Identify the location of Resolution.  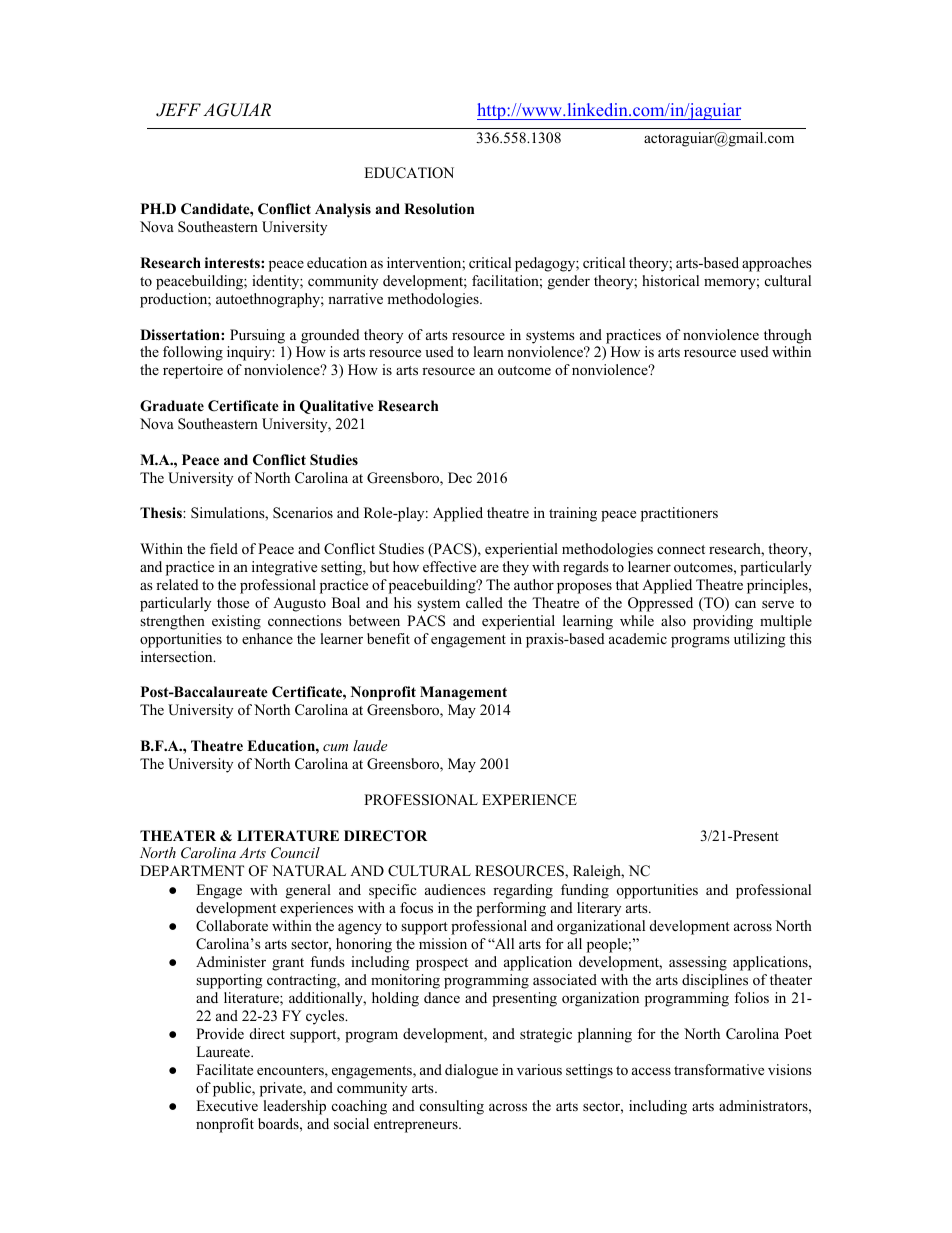
(439, 208).
